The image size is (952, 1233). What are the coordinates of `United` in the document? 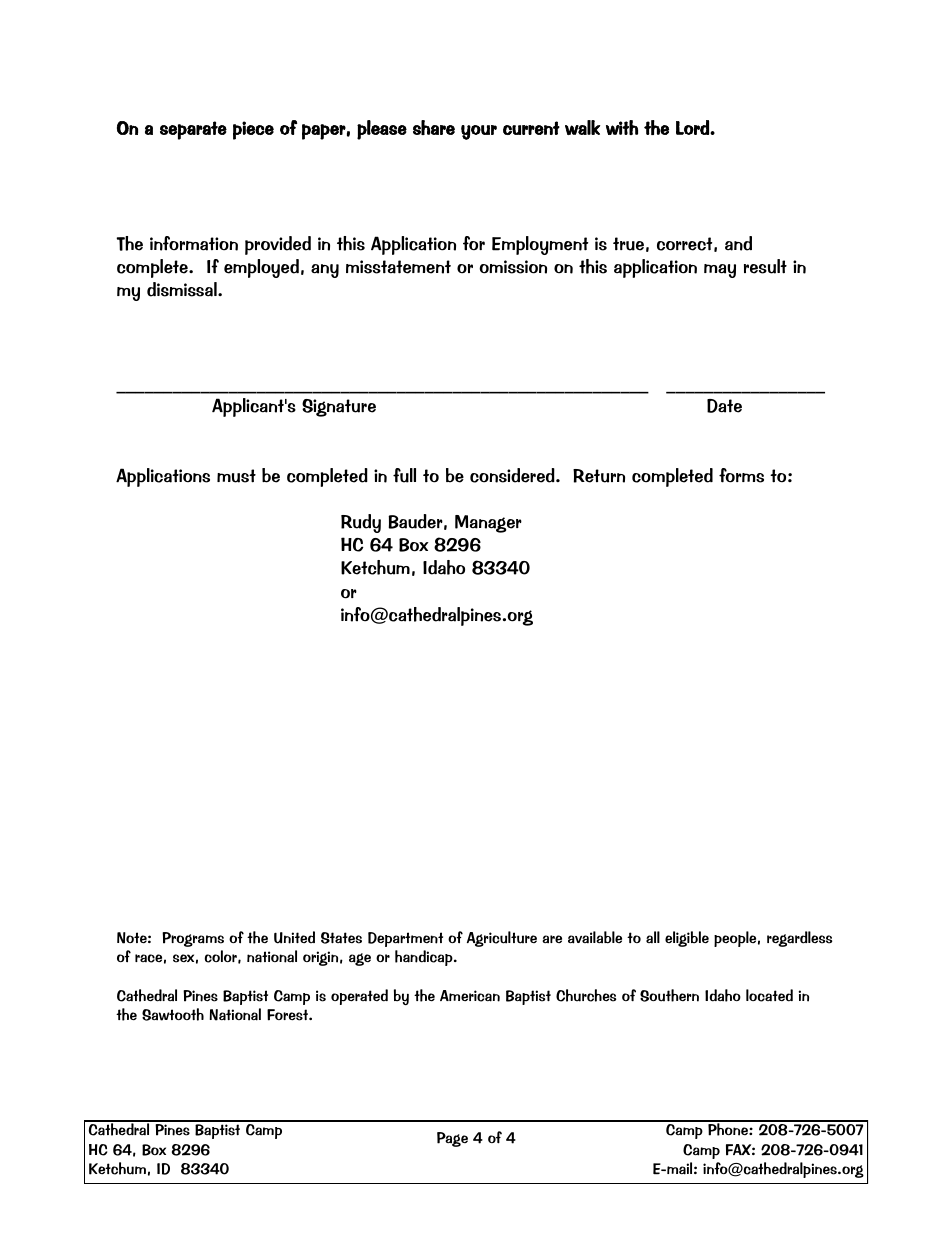 It's located at (294, 937).
